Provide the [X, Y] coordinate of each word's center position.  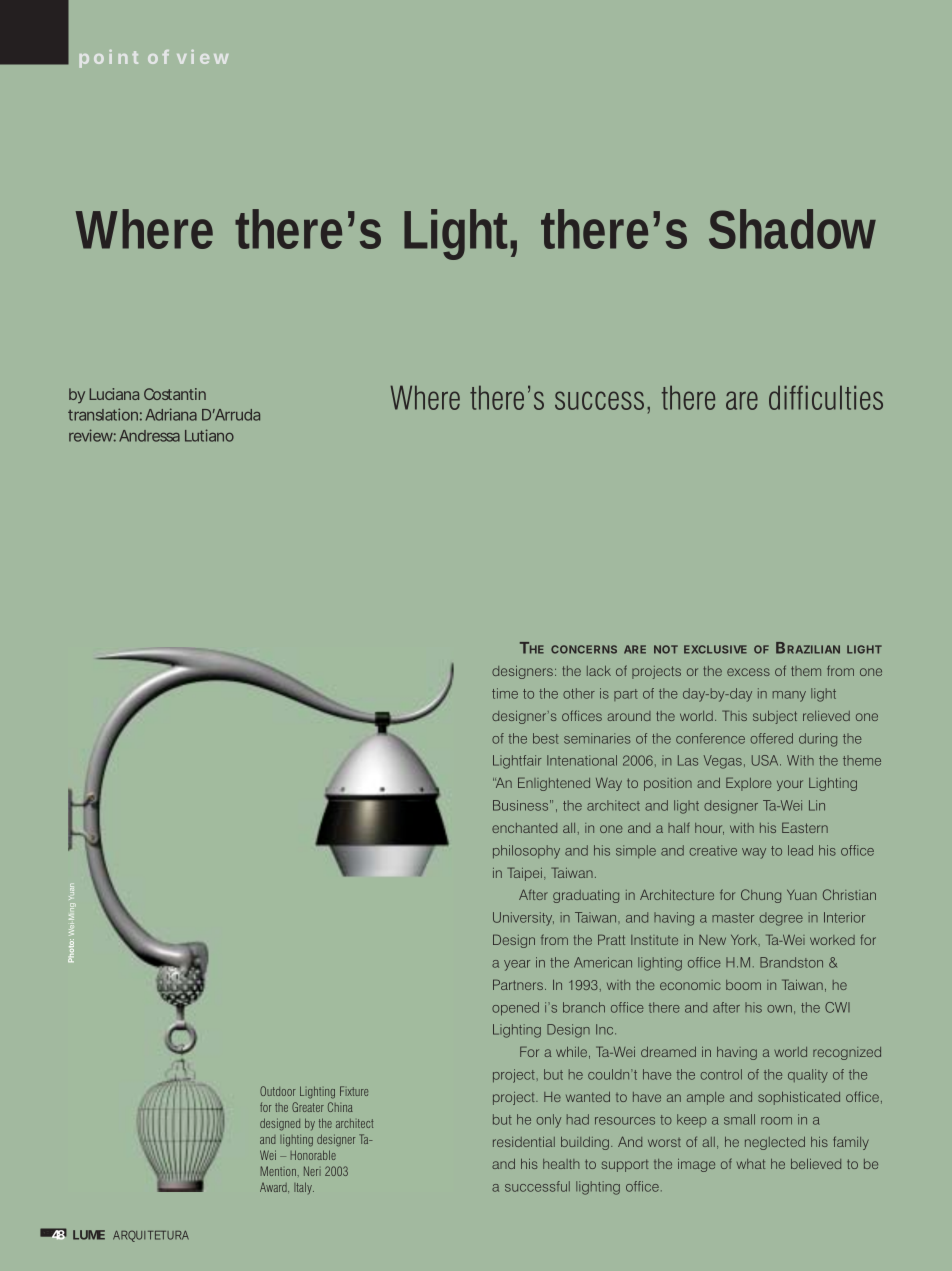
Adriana [171, 414]
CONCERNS [584, 649]
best [546, 738]
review [92, 435]
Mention [278, 1171]
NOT [666, 649]
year [517, 965]
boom [743, 985]
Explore [749, 784]
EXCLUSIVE [715, 649]
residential [524, 1142]
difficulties [826, 397]
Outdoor [278, 1091]
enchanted [524, 828]
